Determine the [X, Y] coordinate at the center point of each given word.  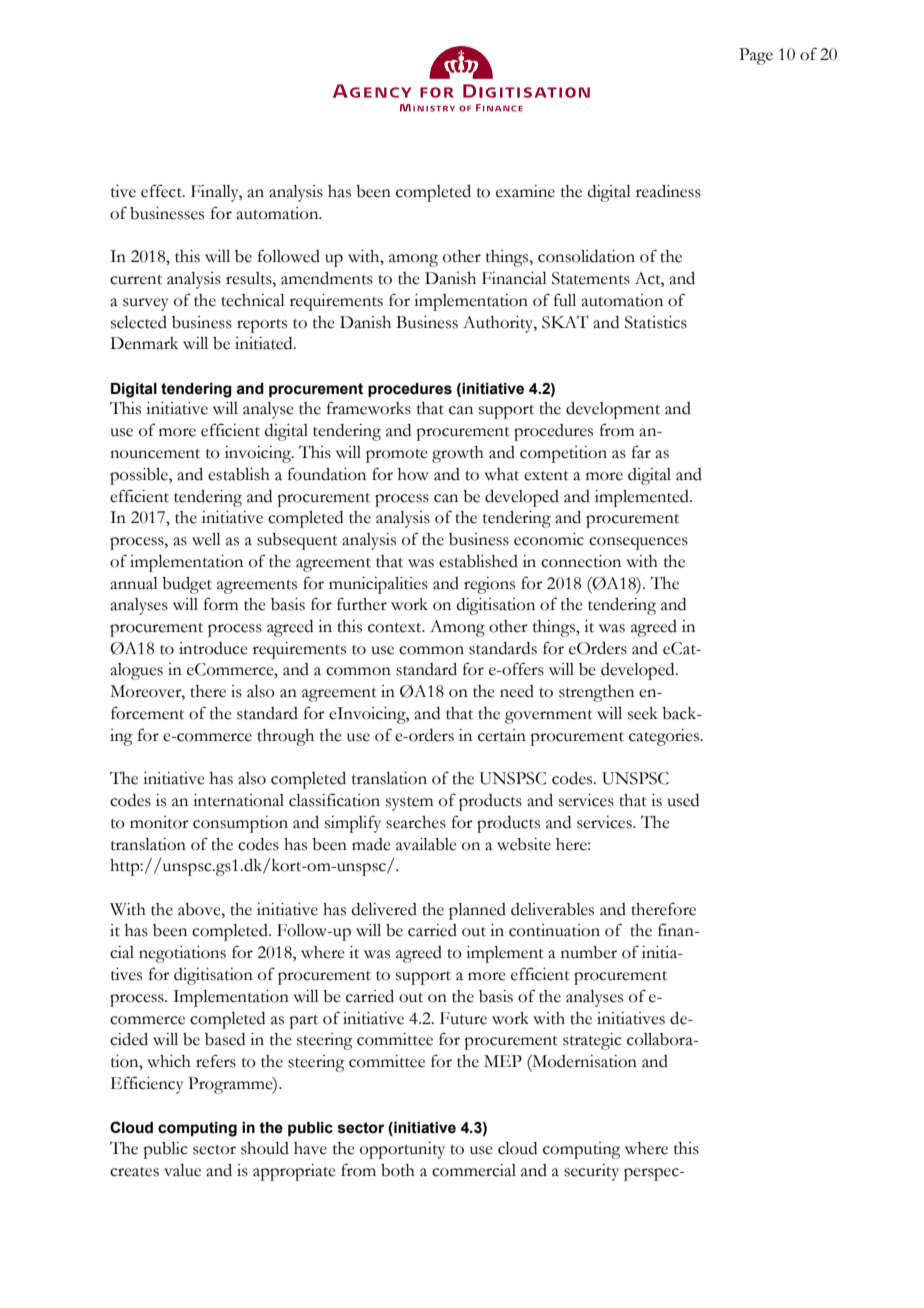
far [641, 452]
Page [756, 56]
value [182, 1170]
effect [162, 191]
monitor [159, 822]
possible [140, 476]
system [409, 804]
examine [525, 191]
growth [458, 454]
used [683, 800]
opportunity [402, 1150]
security [591, 1172]
